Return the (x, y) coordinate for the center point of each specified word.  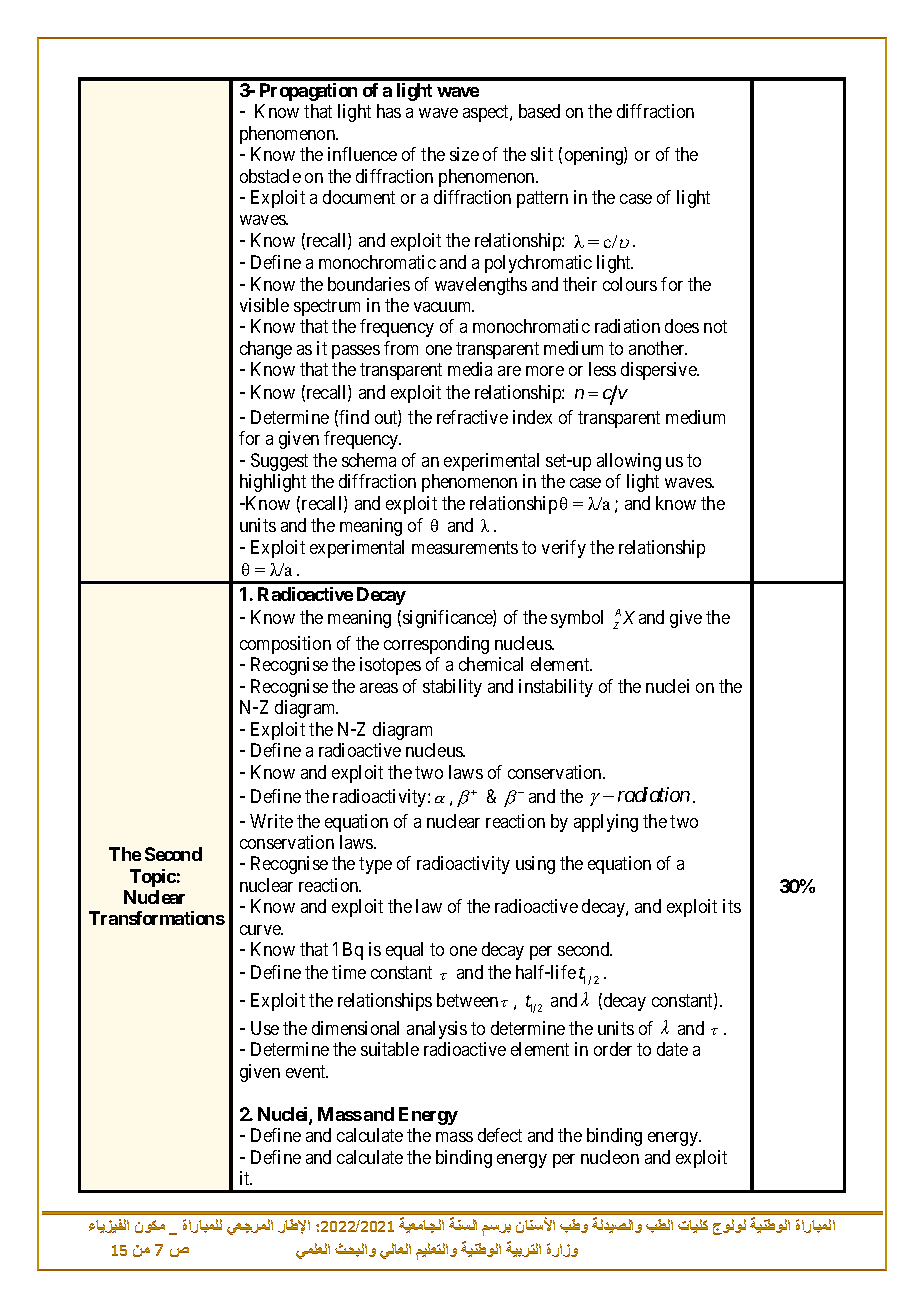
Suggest (279, 462)
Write (271, 821)
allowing (629, 462)
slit (542, 154)
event (307, 1071)
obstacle (270, 176)
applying (606, 823)
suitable (390, 1049)
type (375, 866)
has (389, 111)
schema (369, 460)
